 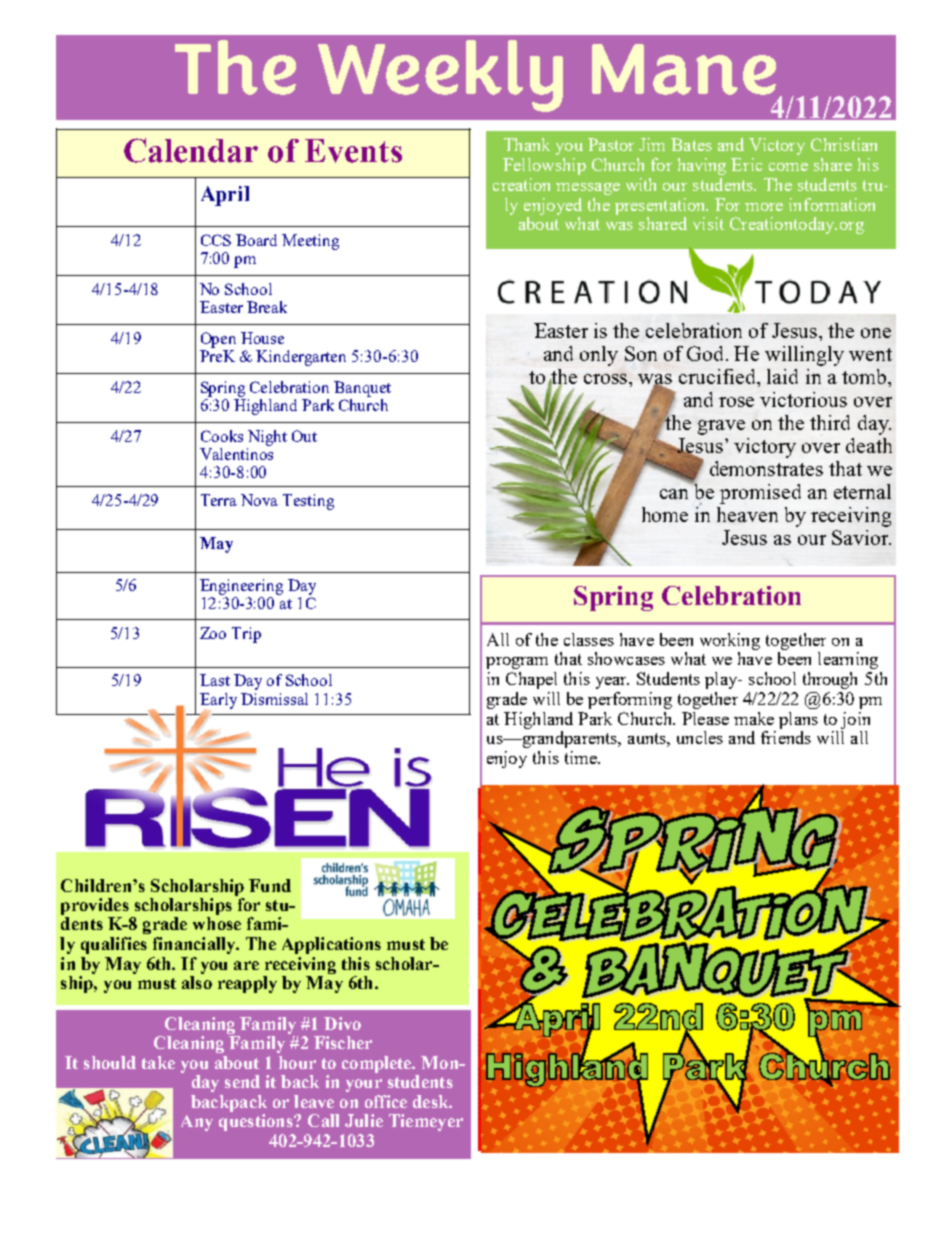 I want to click on time, so click(x=582, y=757).
